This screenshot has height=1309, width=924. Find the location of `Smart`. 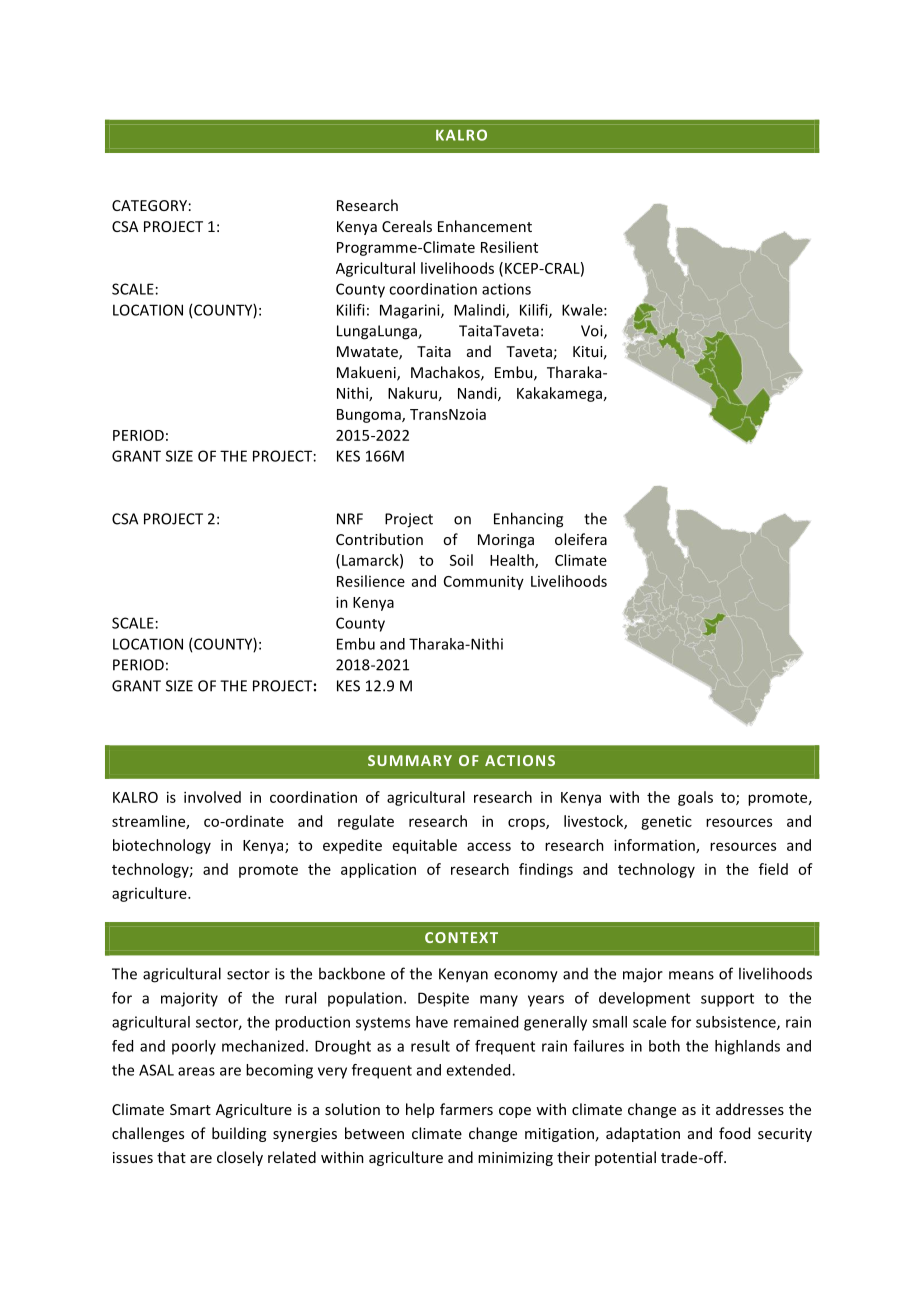

Smart is located at coordinates (190, 1109).
